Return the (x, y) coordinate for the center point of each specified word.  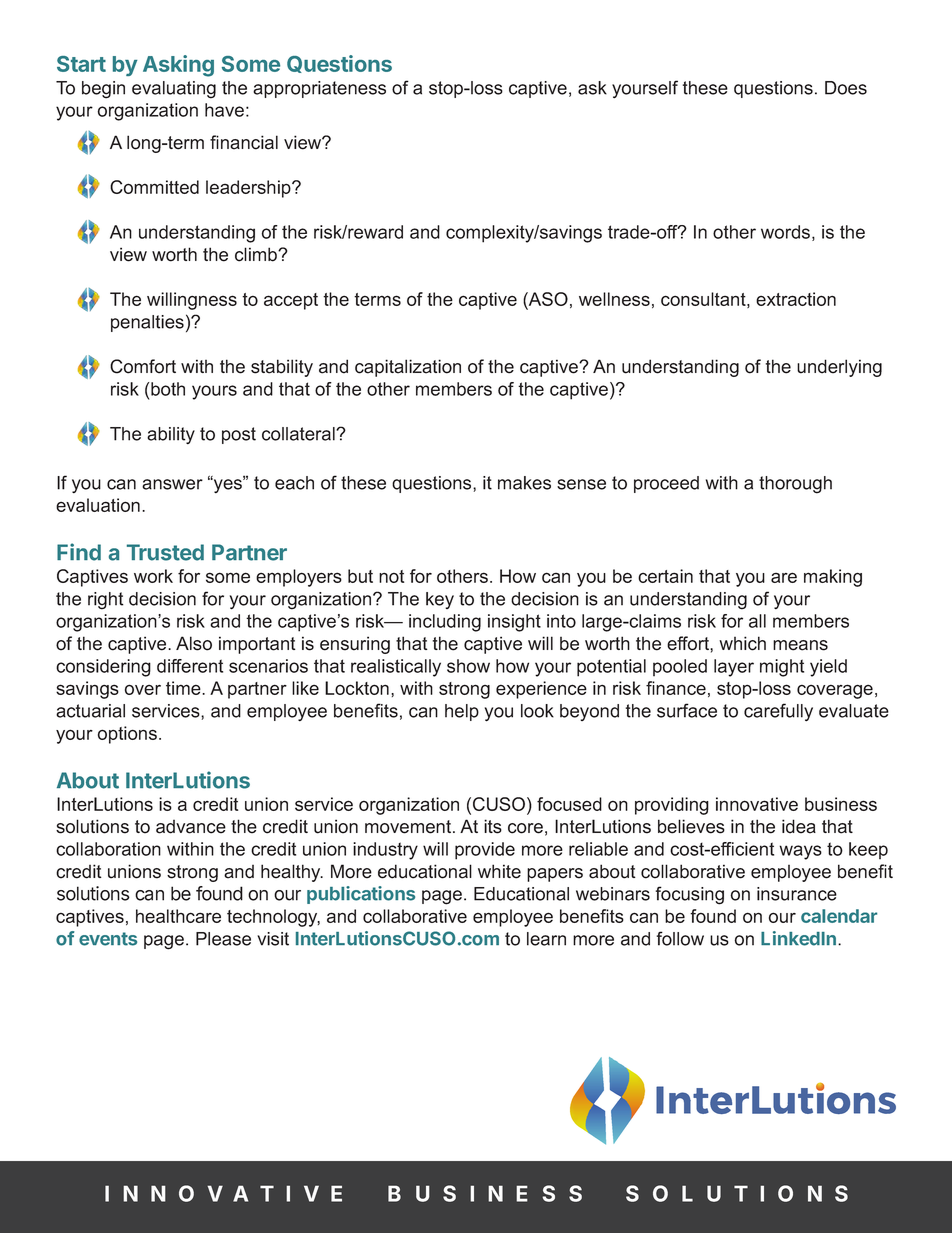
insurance (797, 894)
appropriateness (319, 89)
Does (846, 88)
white (499, 871)
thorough (795, 485)
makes (524, 483)
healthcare (178, 916)
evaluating (174, 90)
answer (172, 484)
